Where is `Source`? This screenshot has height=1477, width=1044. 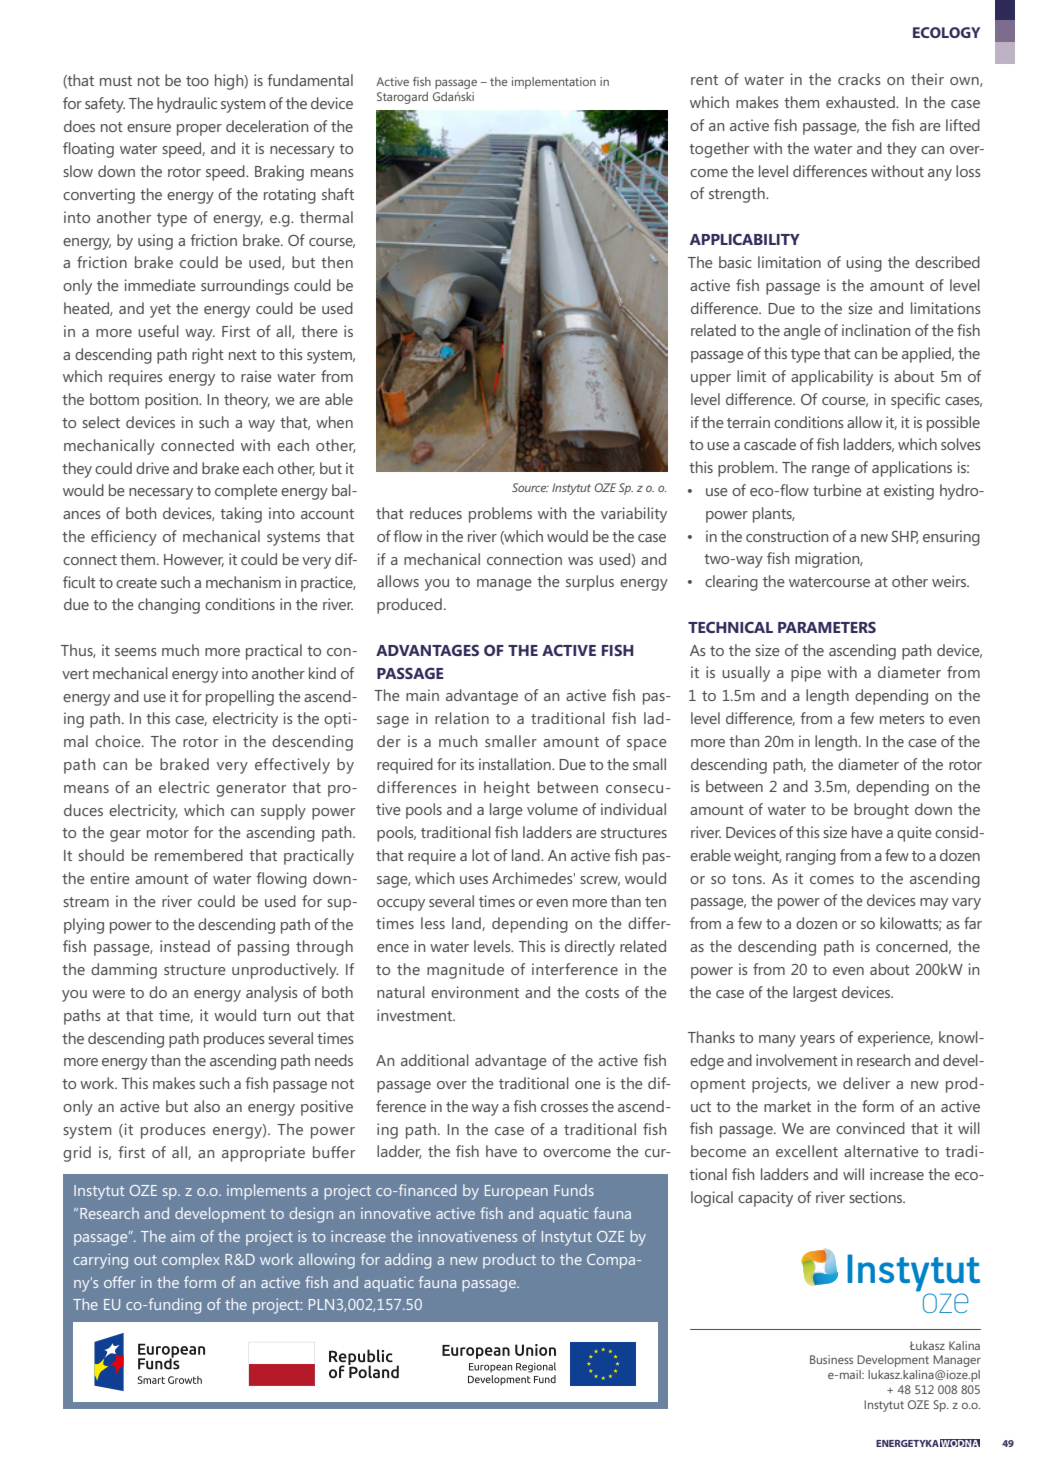 Source is located at coordinates (530, 487).
